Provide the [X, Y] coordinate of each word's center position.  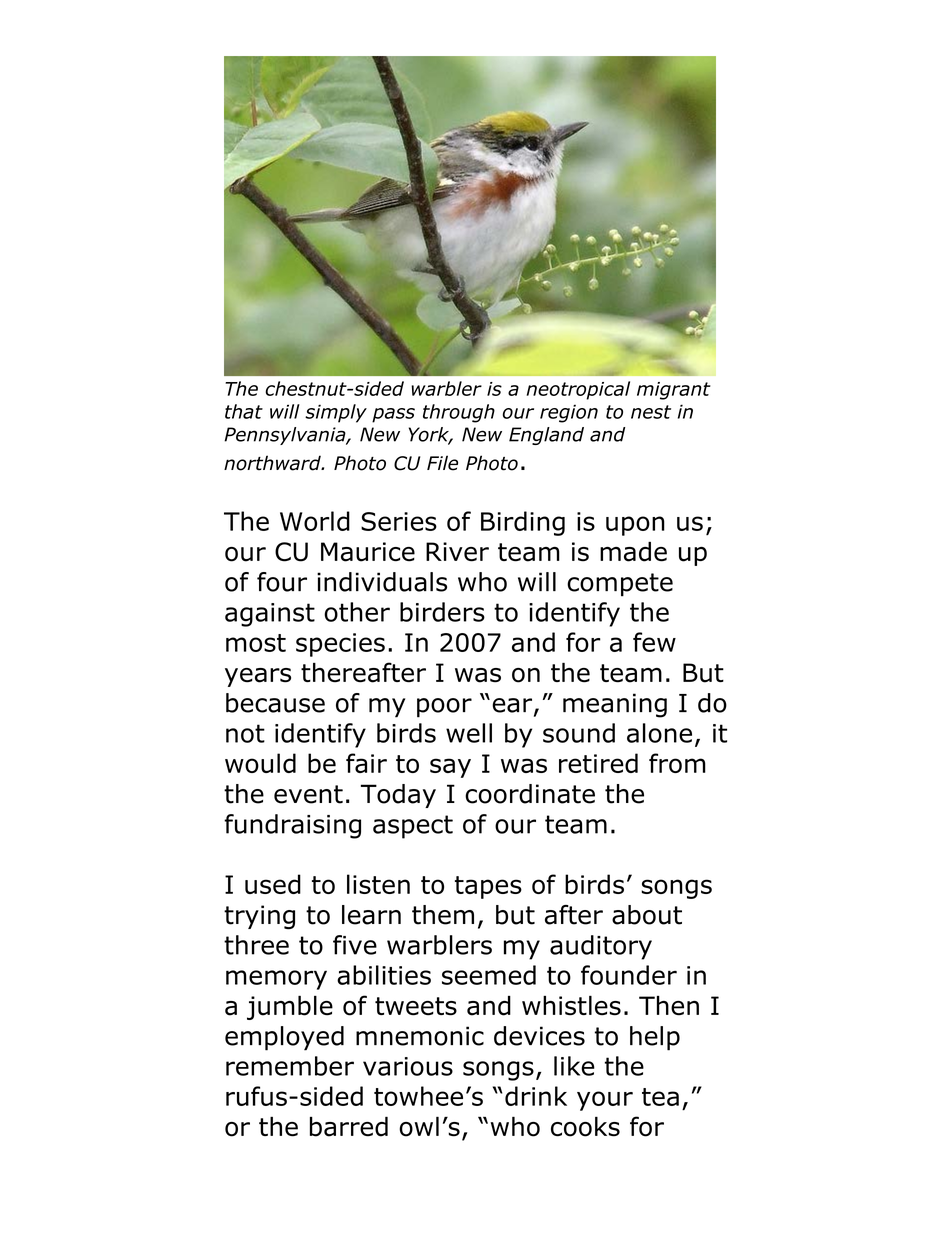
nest [651, 412]
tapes [488, 887]
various [408, 1066]
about [647, 915]
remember [290, 1066]
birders [442, 612]
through [459, 413]
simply [336, 413]
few [654, 642]
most [256, 643]
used [273, 884]
